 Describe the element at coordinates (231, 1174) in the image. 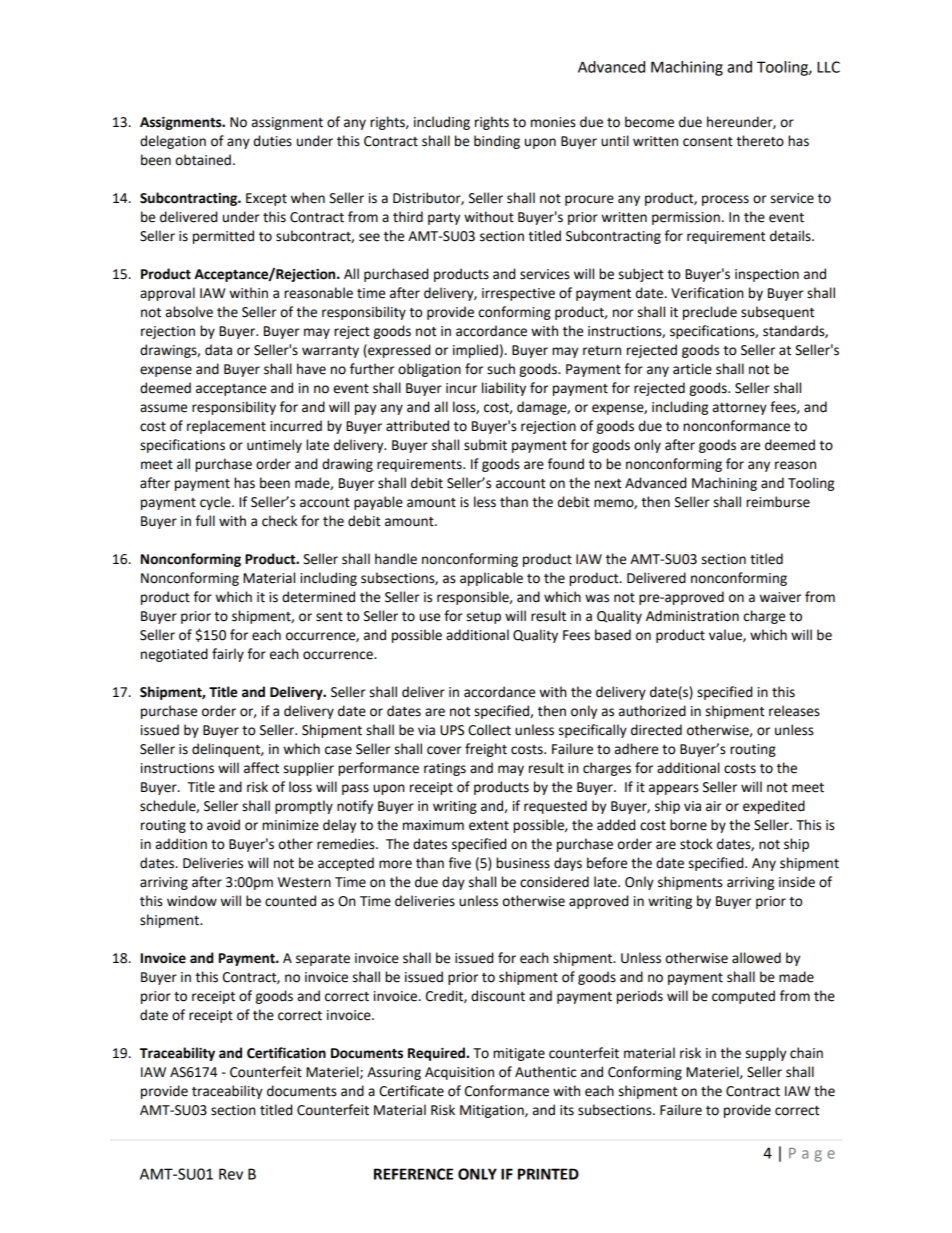

I see `Rev` at that location.
